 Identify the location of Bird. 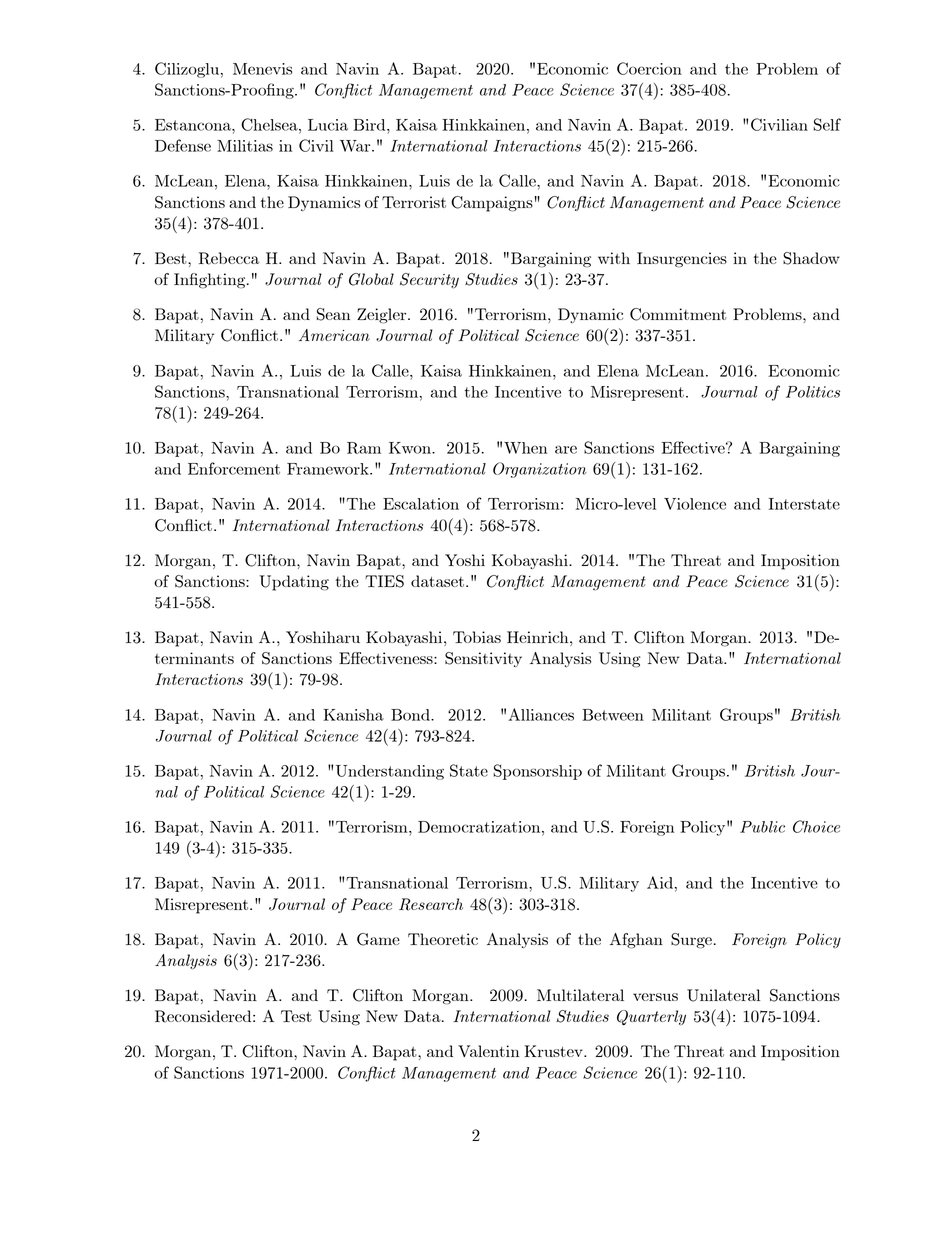
(370, 125).
